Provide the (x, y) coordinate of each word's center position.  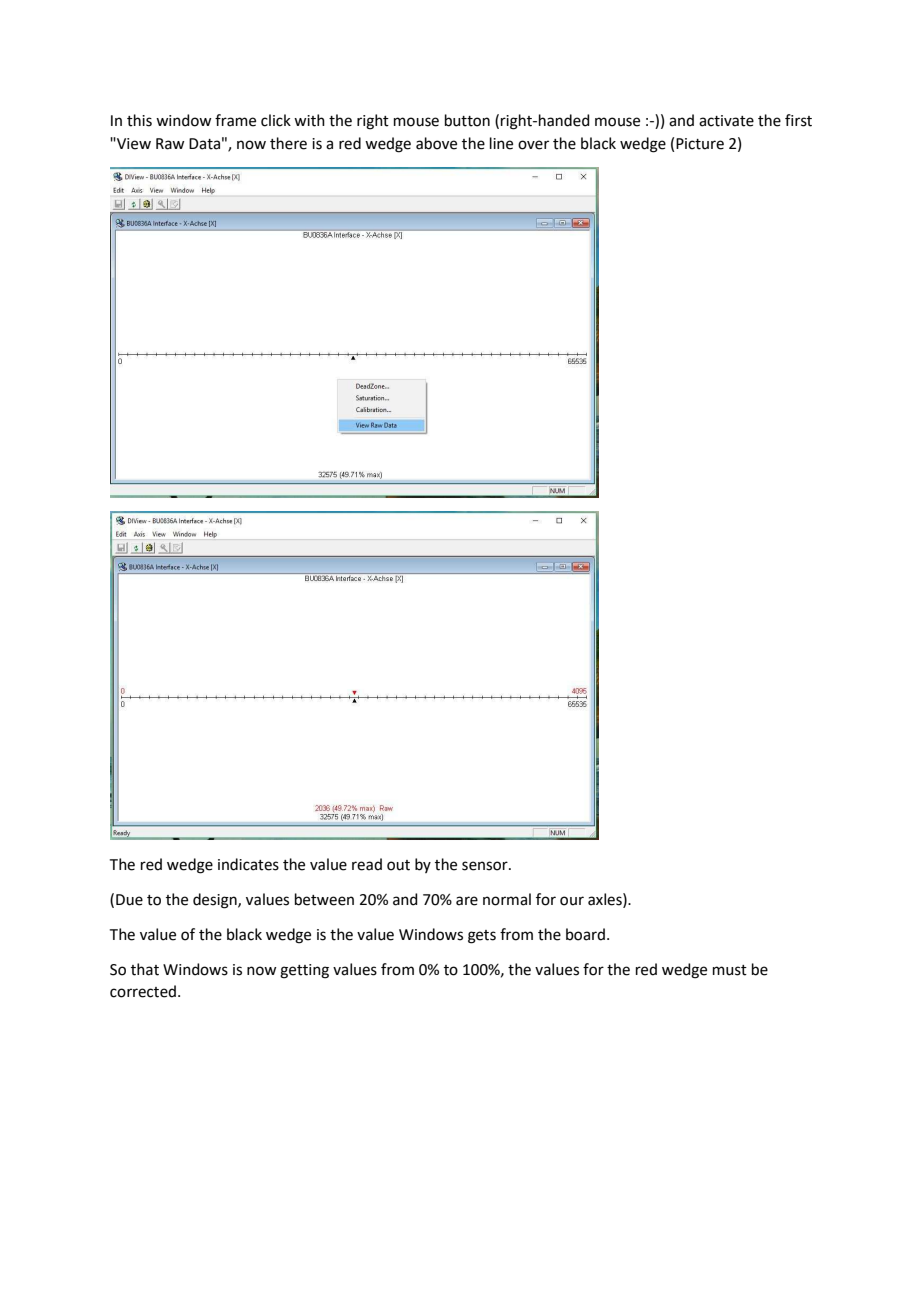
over (533, 145)
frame (235, 120)
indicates (248, 864)
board (585, 934)
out (398, 865)
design (216, 901)
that (145, 969)
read (367, 864)
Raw (170, 144)
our (572, 901)
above (436, 143)
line (501, 143)
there (288, 143)
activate (726, 121)
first (798, 120)
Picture (700, 144)
